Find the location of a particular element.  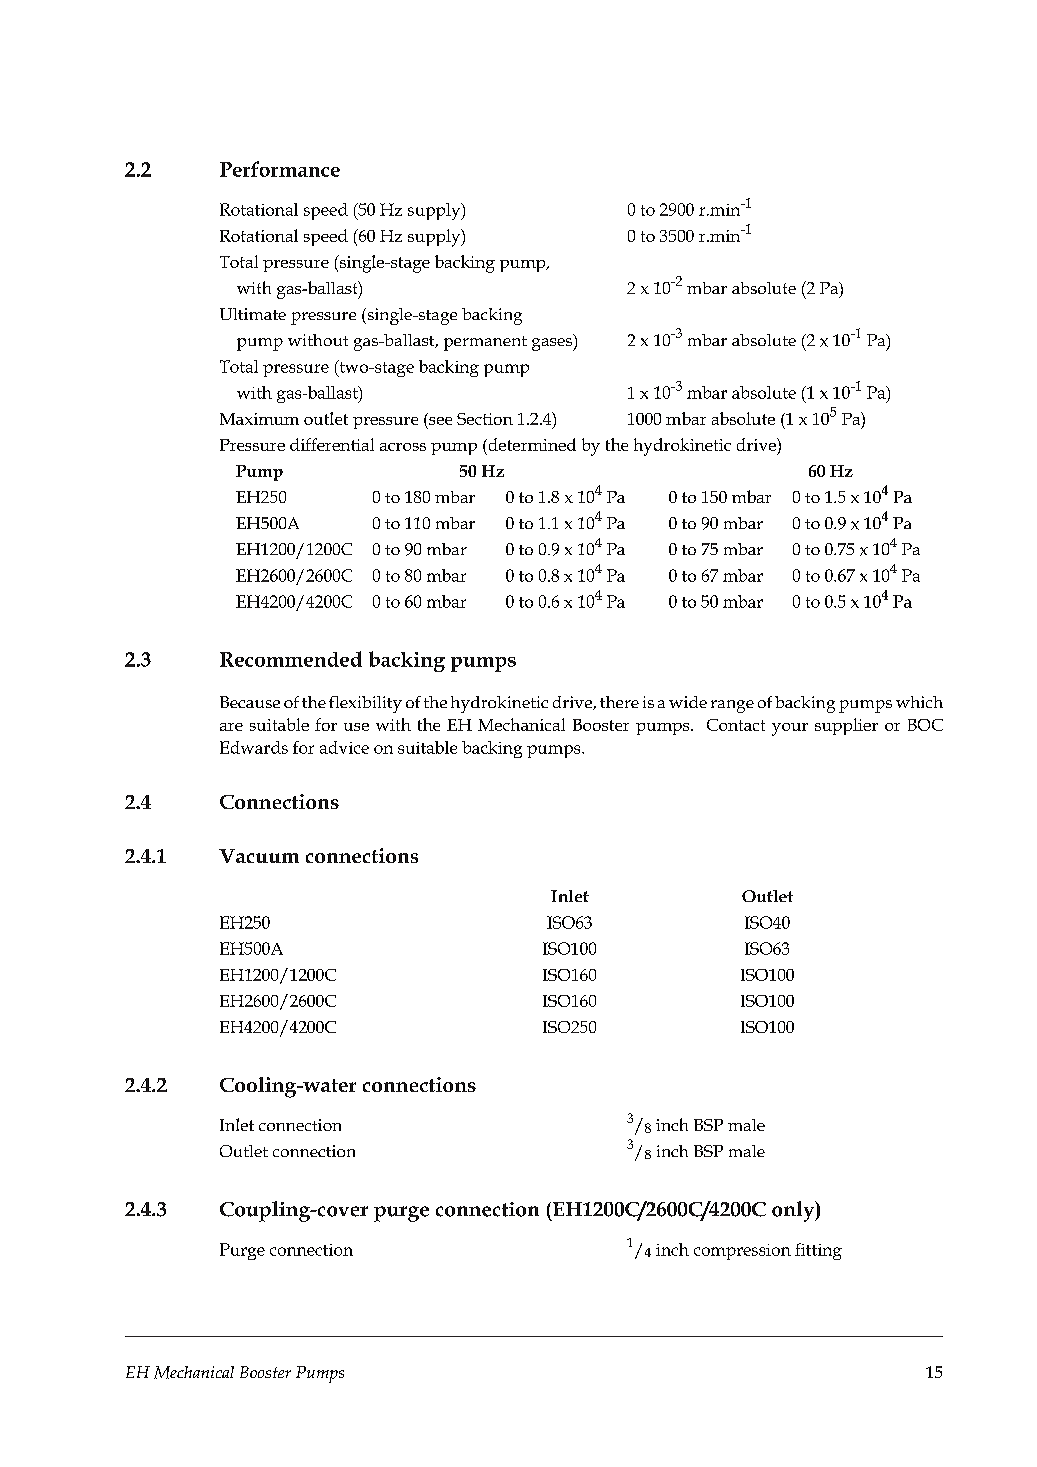

permanent is located at coordinates (485, 343).
